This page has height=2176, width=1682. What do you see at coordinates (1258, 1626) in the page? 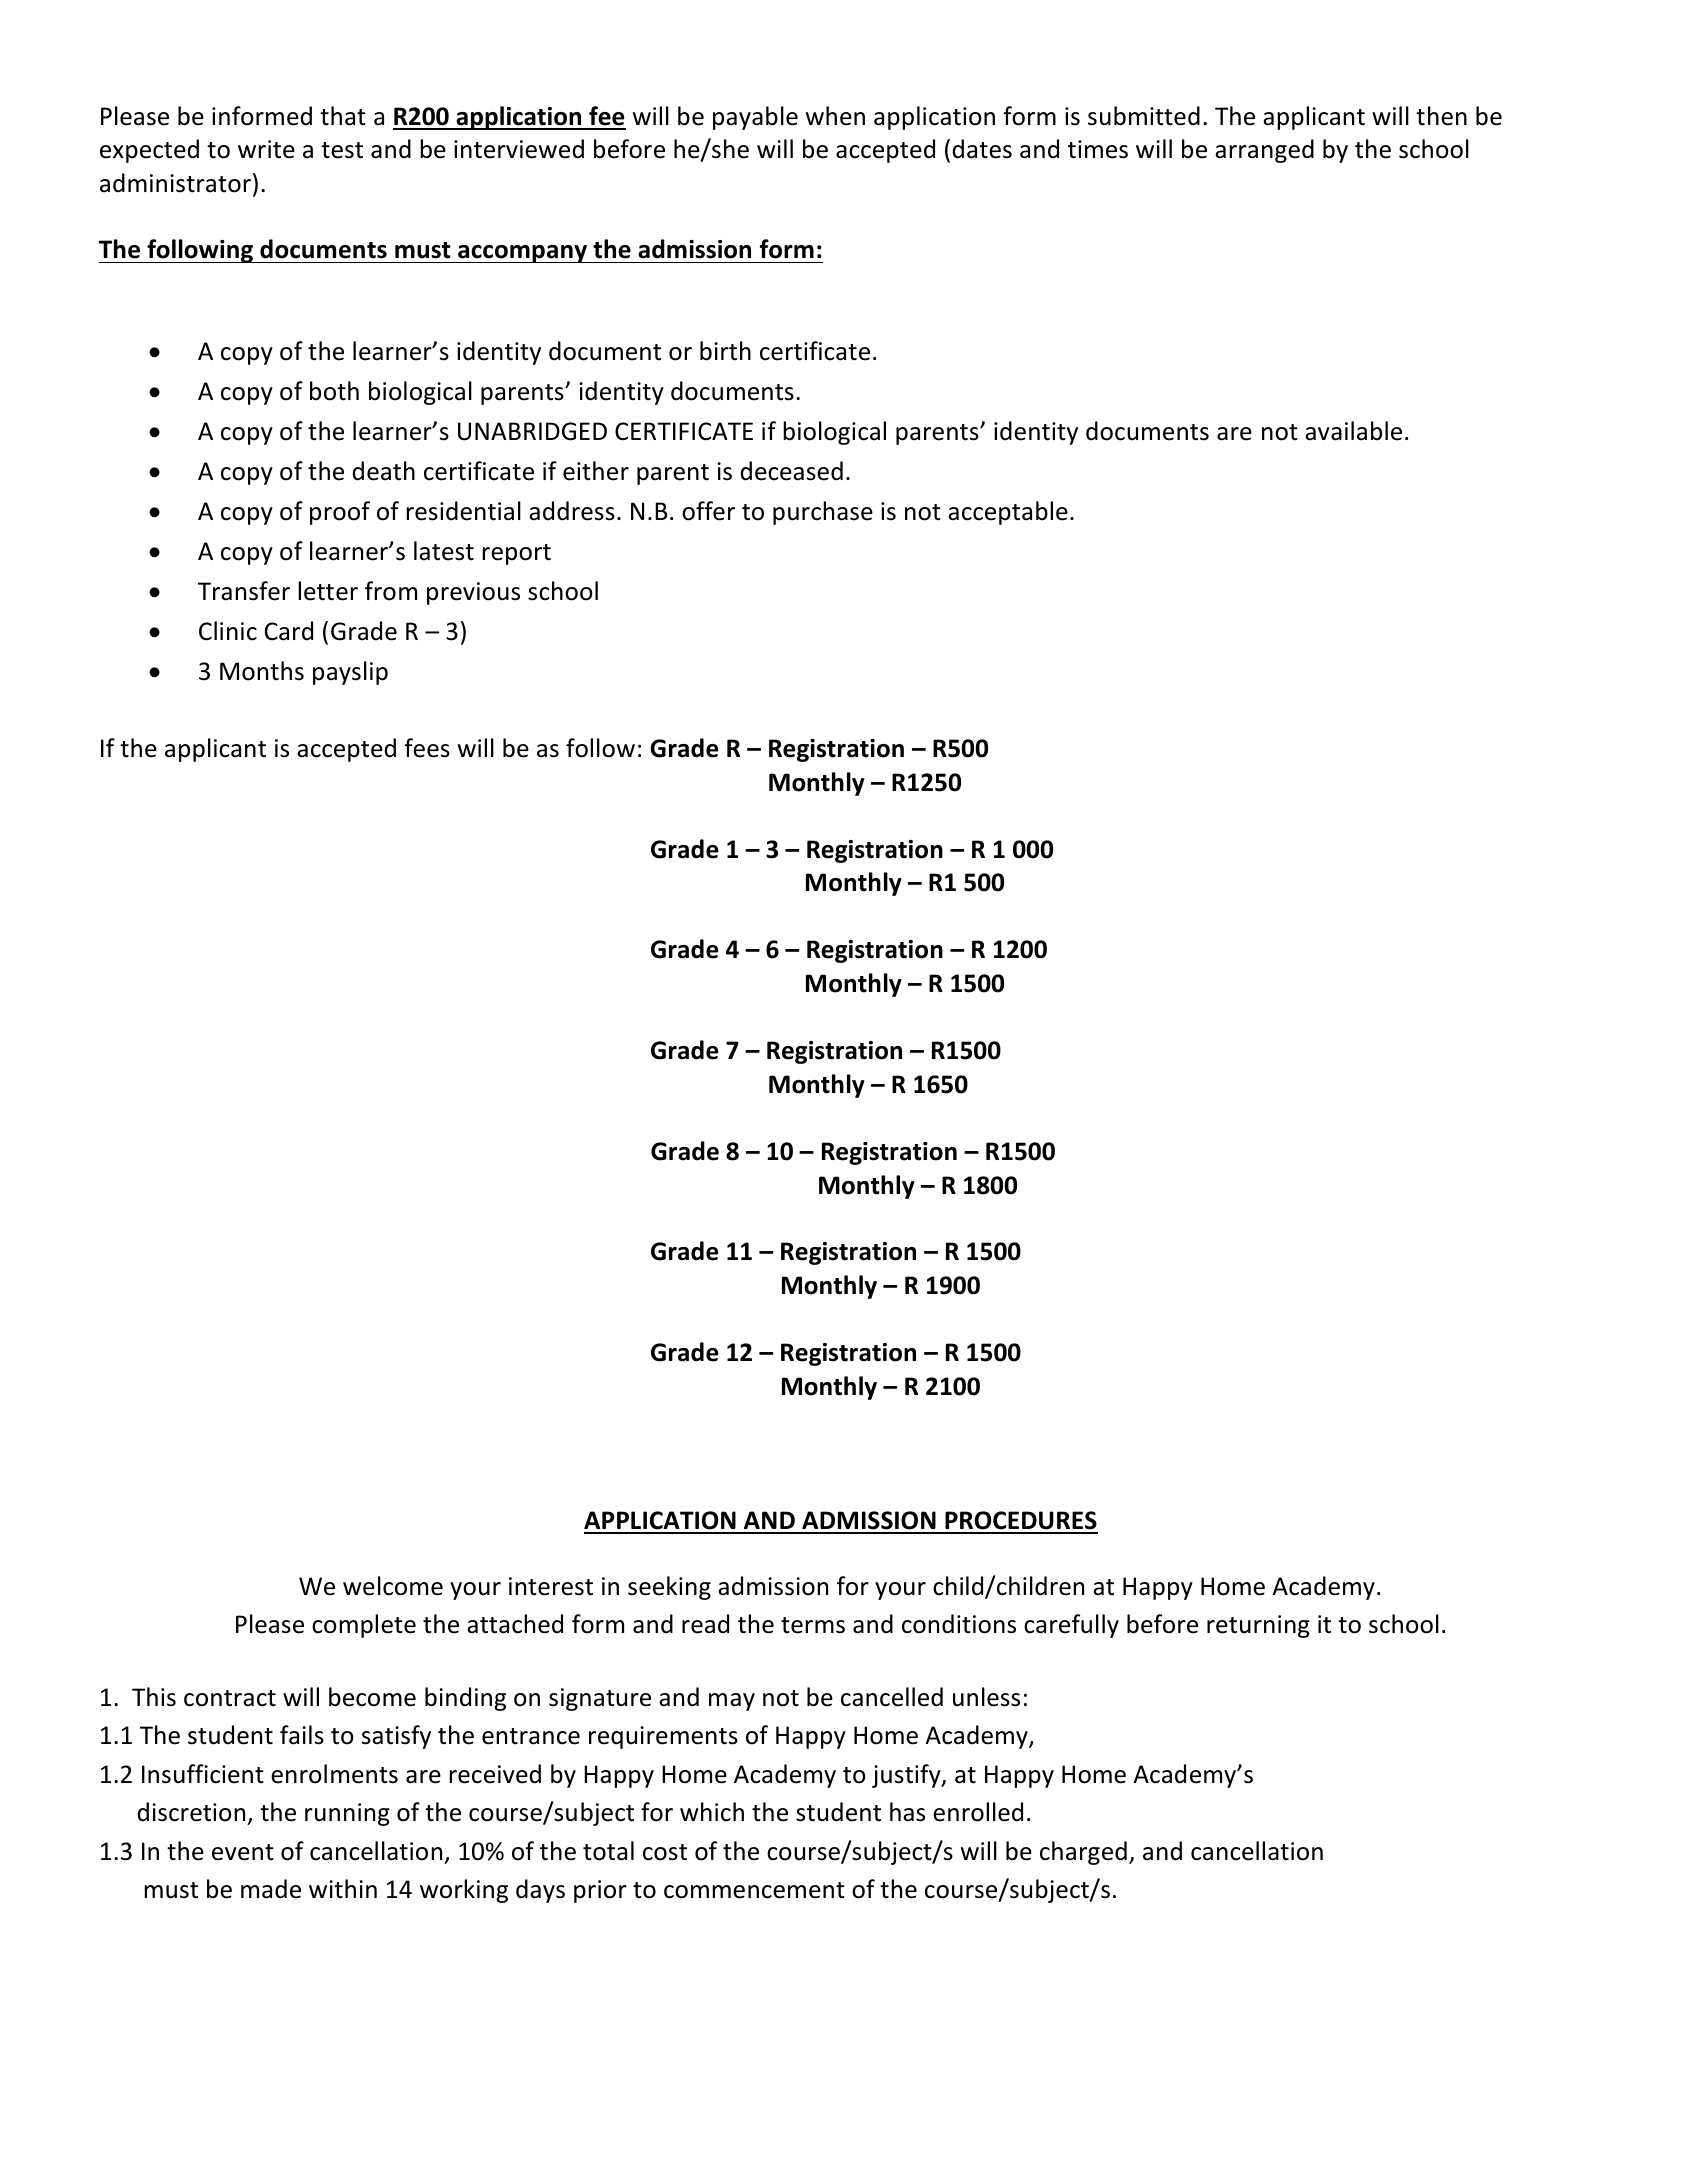
I see `returning` at bounding box center [1258, 1626].
